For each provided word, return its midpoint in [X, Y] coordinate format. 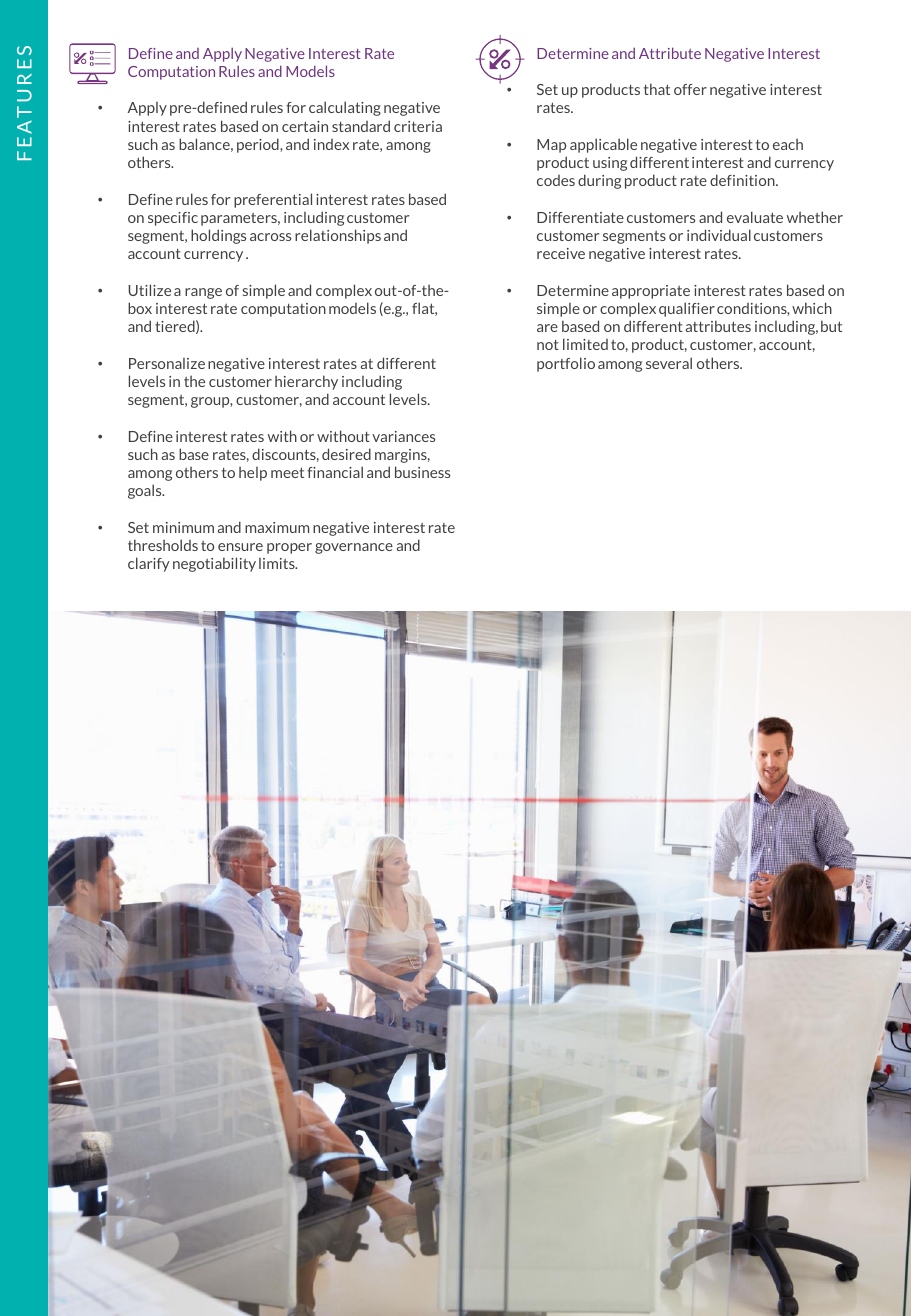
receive [561, 253]
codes [556, 180]
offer [690, 89]
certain [305, 126]
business [422, 472]
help [253, 474]
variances [403, 436]
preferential [273, 200]
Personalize [167, 363]
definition [743, 180]
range [203, 293]
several [669, 363]
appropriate [651, 292]
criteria [418, 126]
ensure [240, 547]
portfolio [566, 364]
